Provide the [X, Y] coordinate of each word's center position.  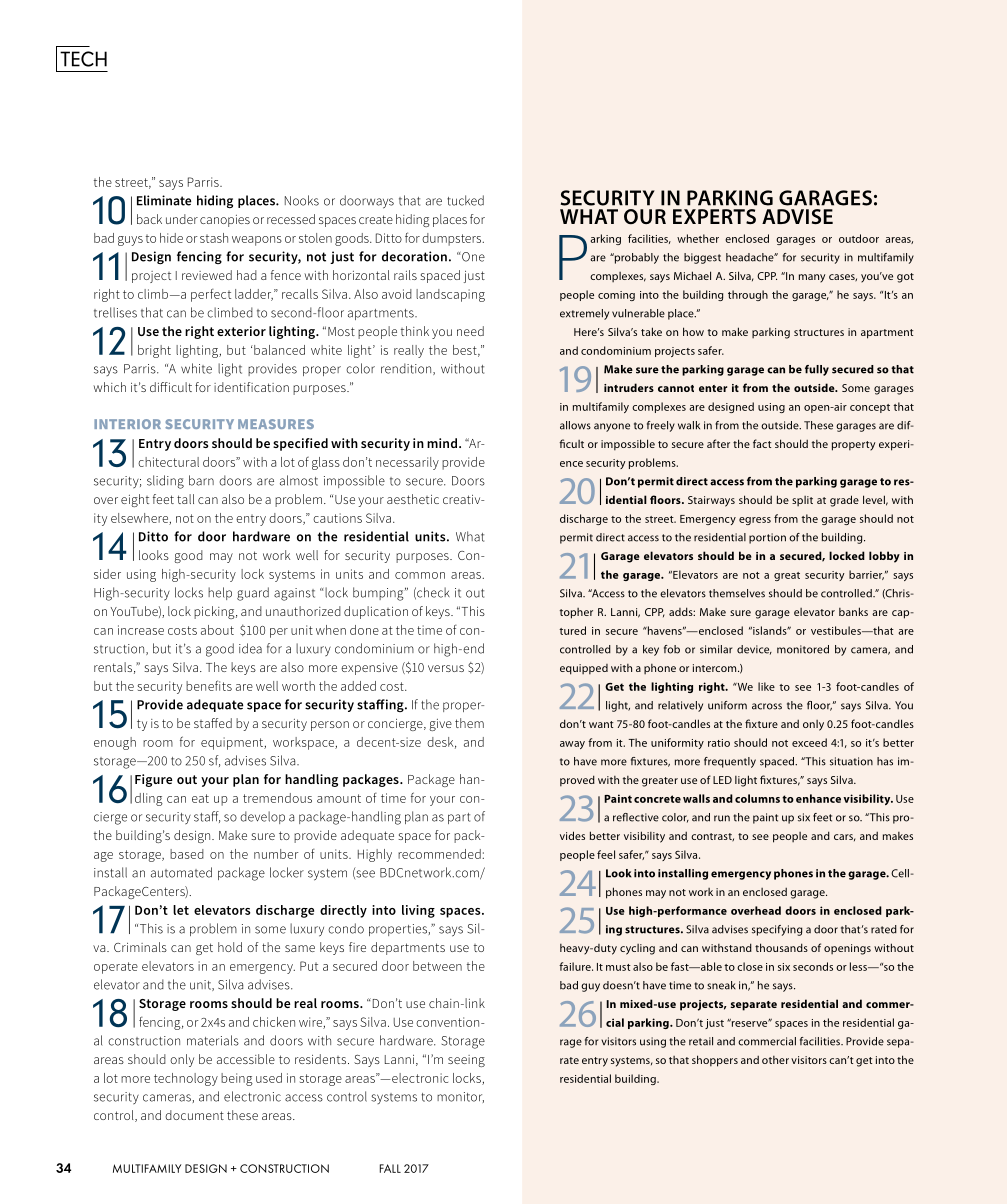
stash [214, 238]
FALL [390, 1168]
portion [767, 538]
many [812, 278]
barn [201, 480]
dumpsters [453, 239]
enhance [818, 798]
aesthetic [413, 499]
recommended [440, 854]
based [187, 854]
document [194, 1115]
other [775, 1060]
